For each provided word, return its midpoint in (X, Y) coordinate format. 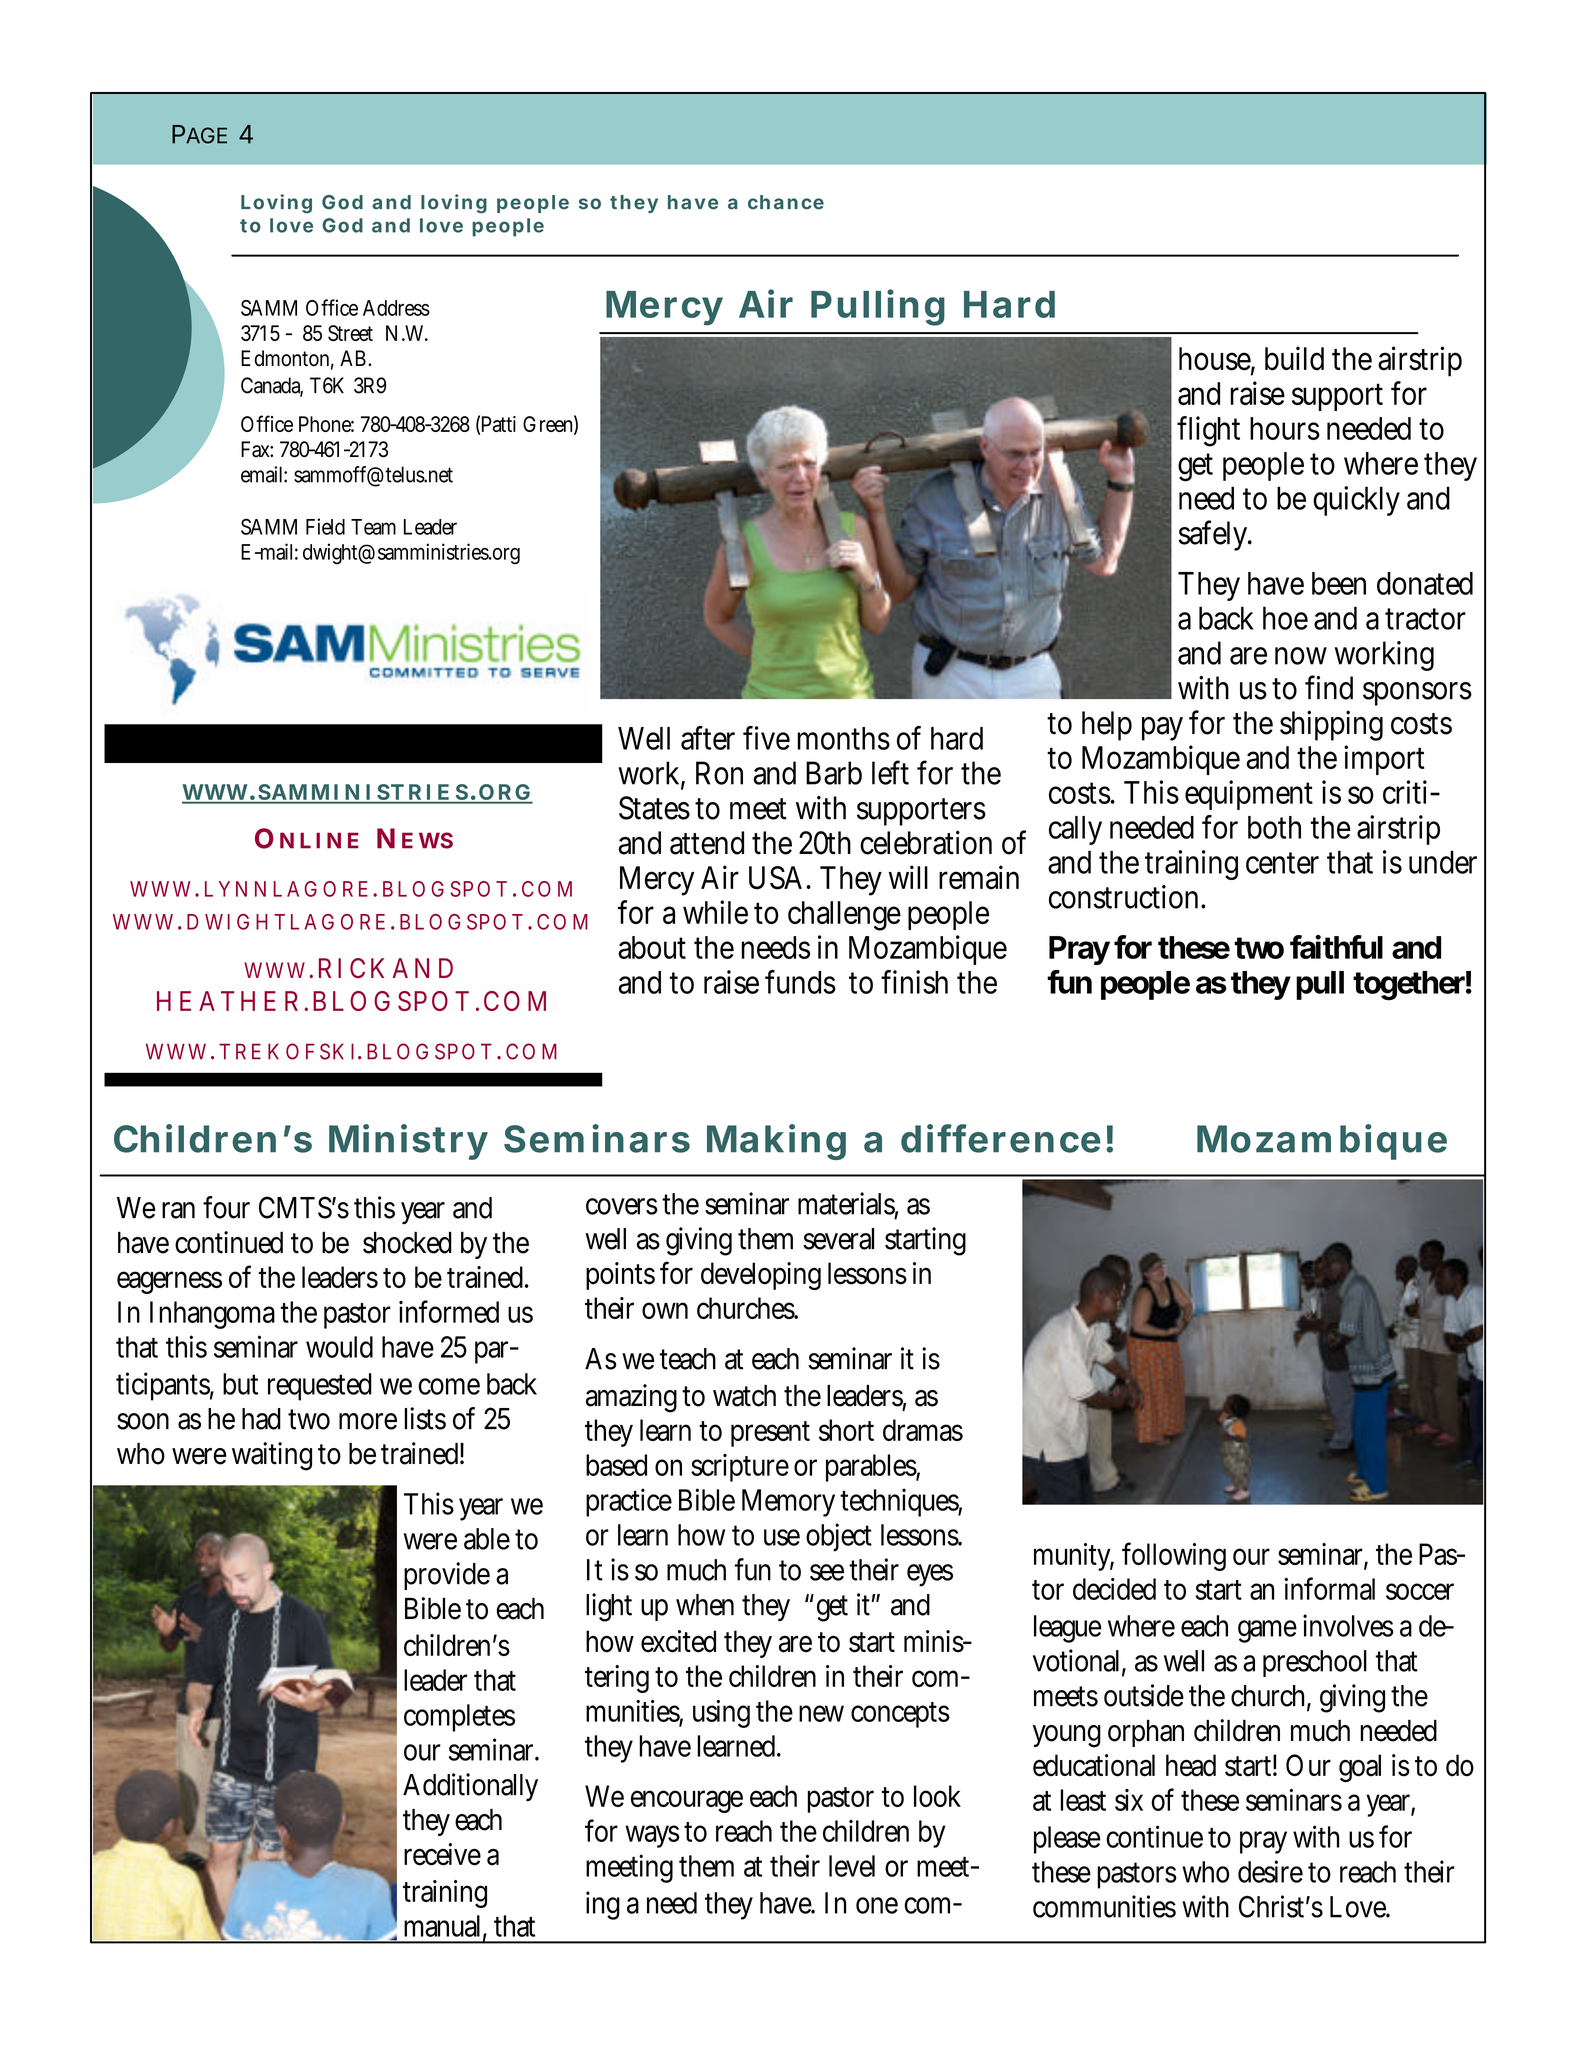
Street (350, 333)
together (1409, 986)
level (852, 1866)
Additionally (470, 1787)
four (226, 1207)
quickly (1356, 501)
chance (786, 202)
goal (1360, 1768)
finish (914, 982)
